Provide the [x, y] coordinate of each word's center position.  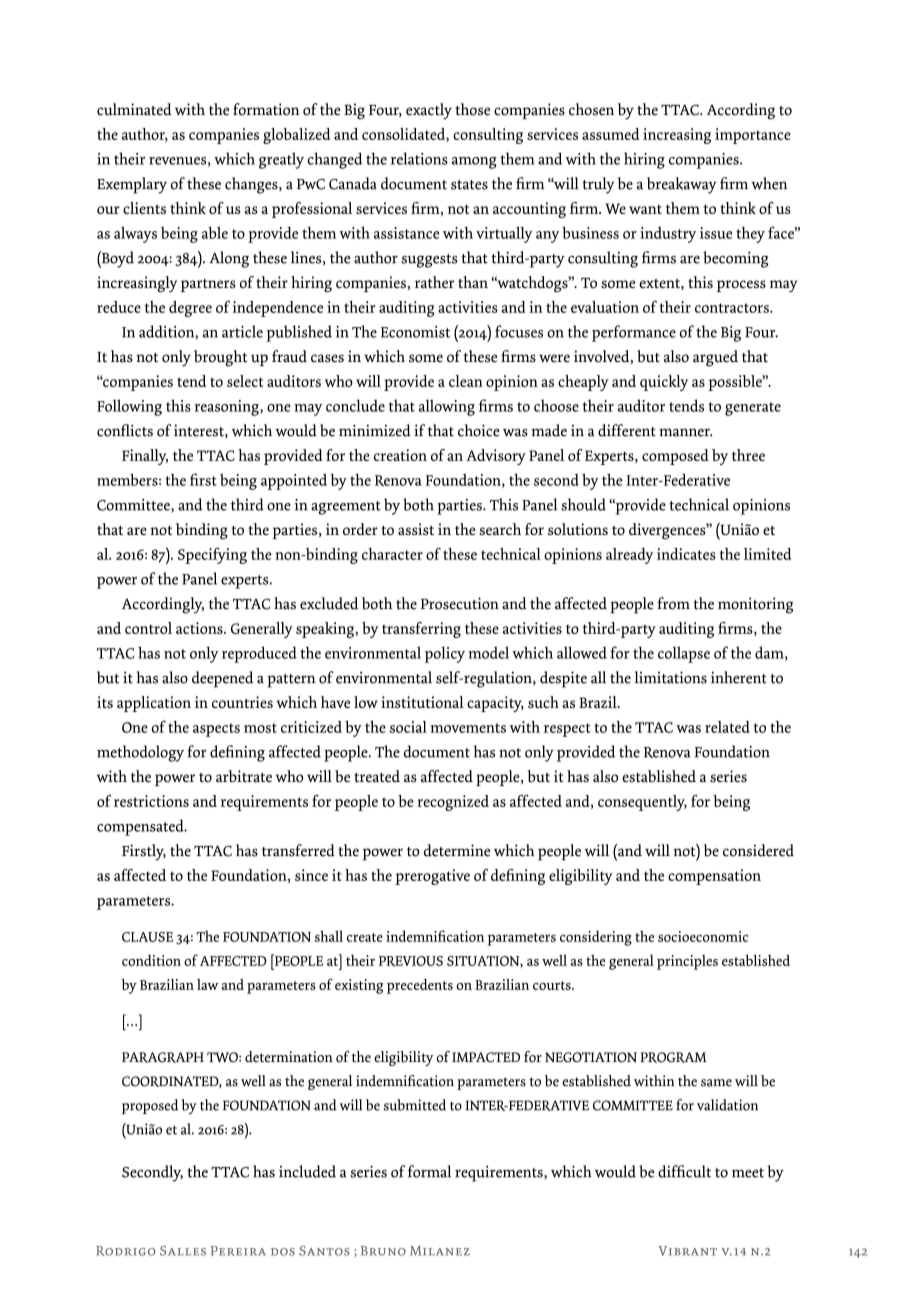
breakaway [682, 185]
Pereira [238, 1251]
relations [419, 158]
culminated [134, 109]
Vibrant [687, 1251]
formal [430, 1171]
